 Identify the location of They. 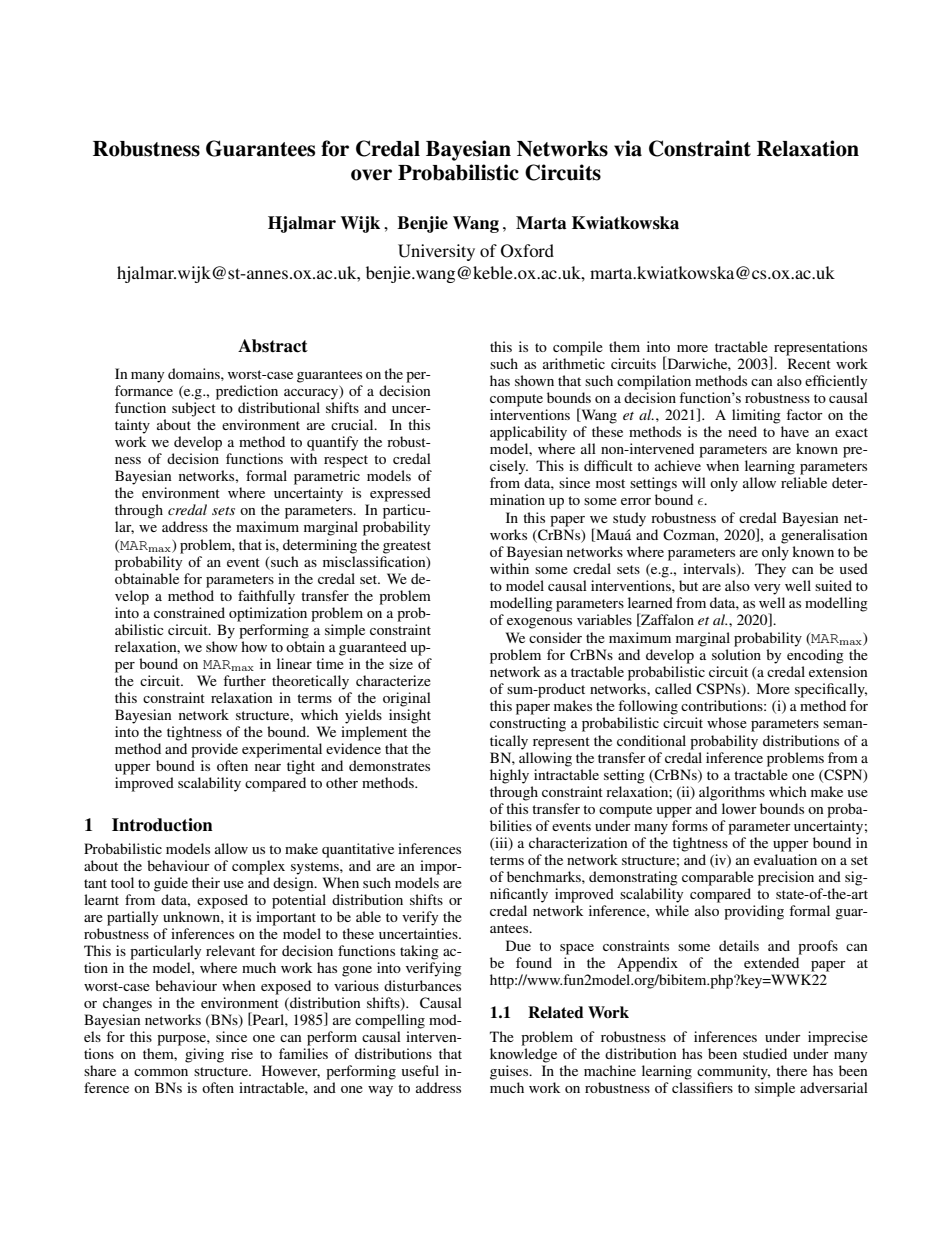
(770, 570).
